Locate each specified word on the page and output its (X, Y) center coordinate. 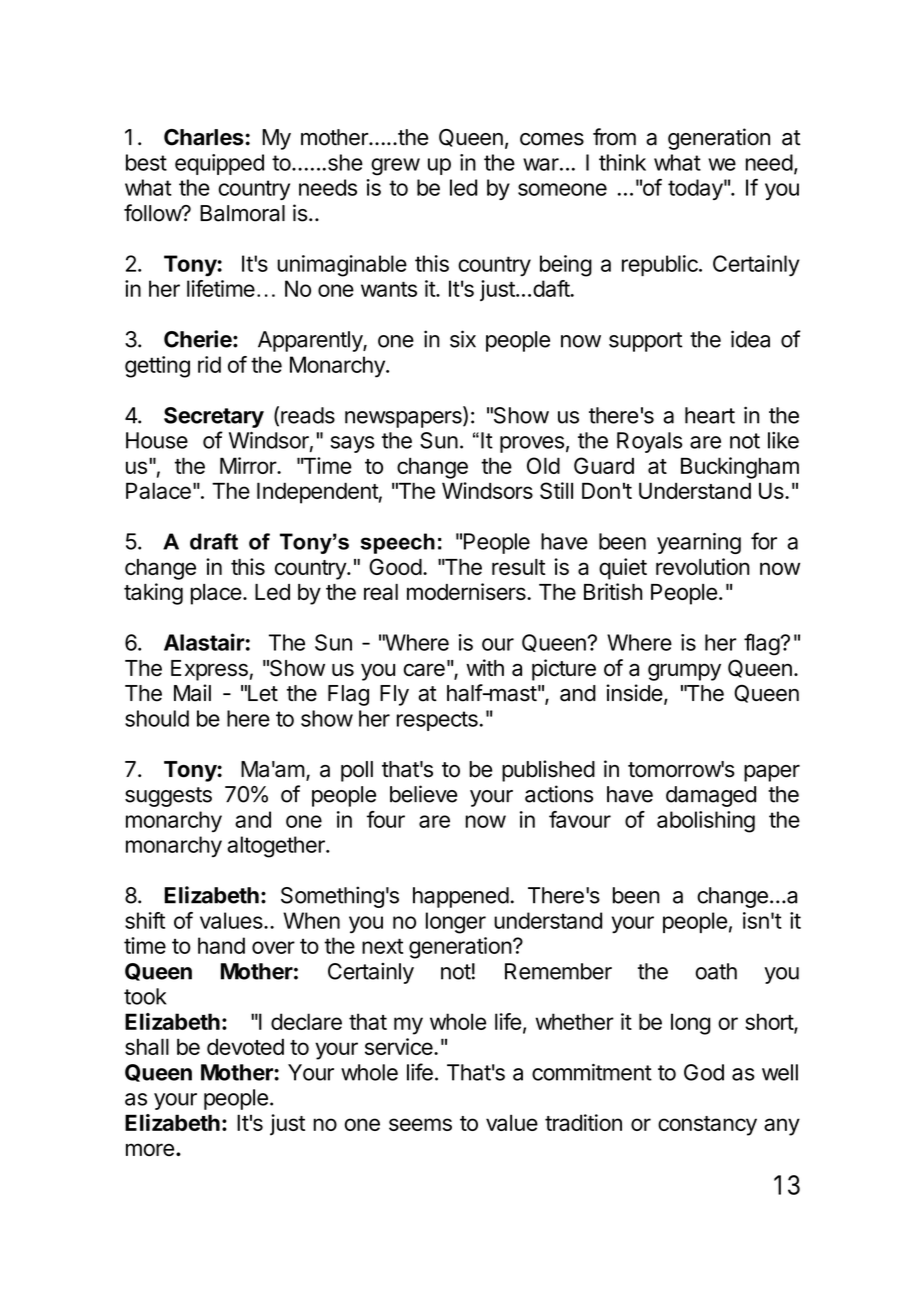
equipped (219, 164)
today (695, 189)
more (150, 1149)
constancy (707, 1126)
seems (420, 1124)
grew (395, 167)
